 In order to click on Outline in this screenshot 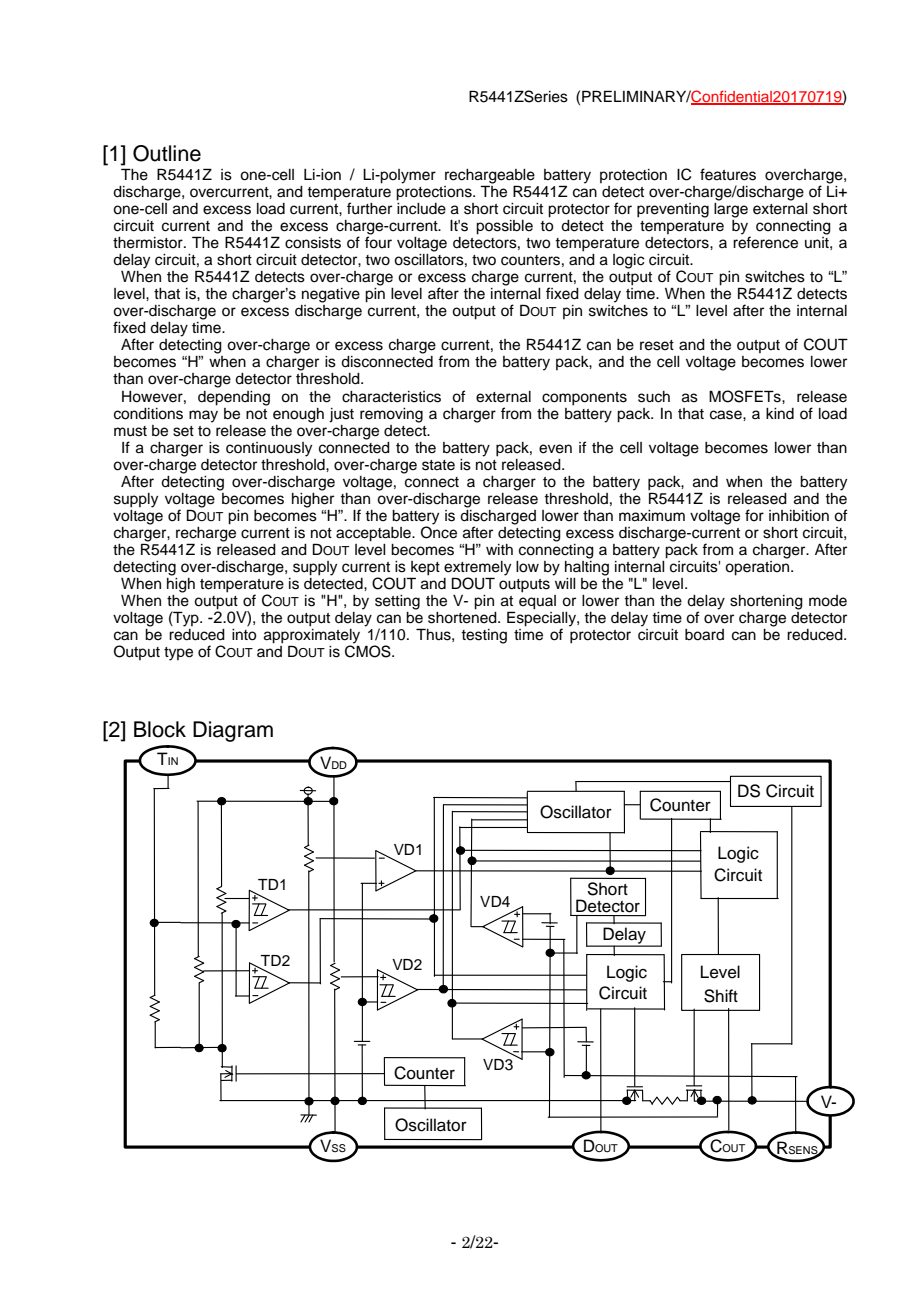, I will do `click(167, 153)`.
